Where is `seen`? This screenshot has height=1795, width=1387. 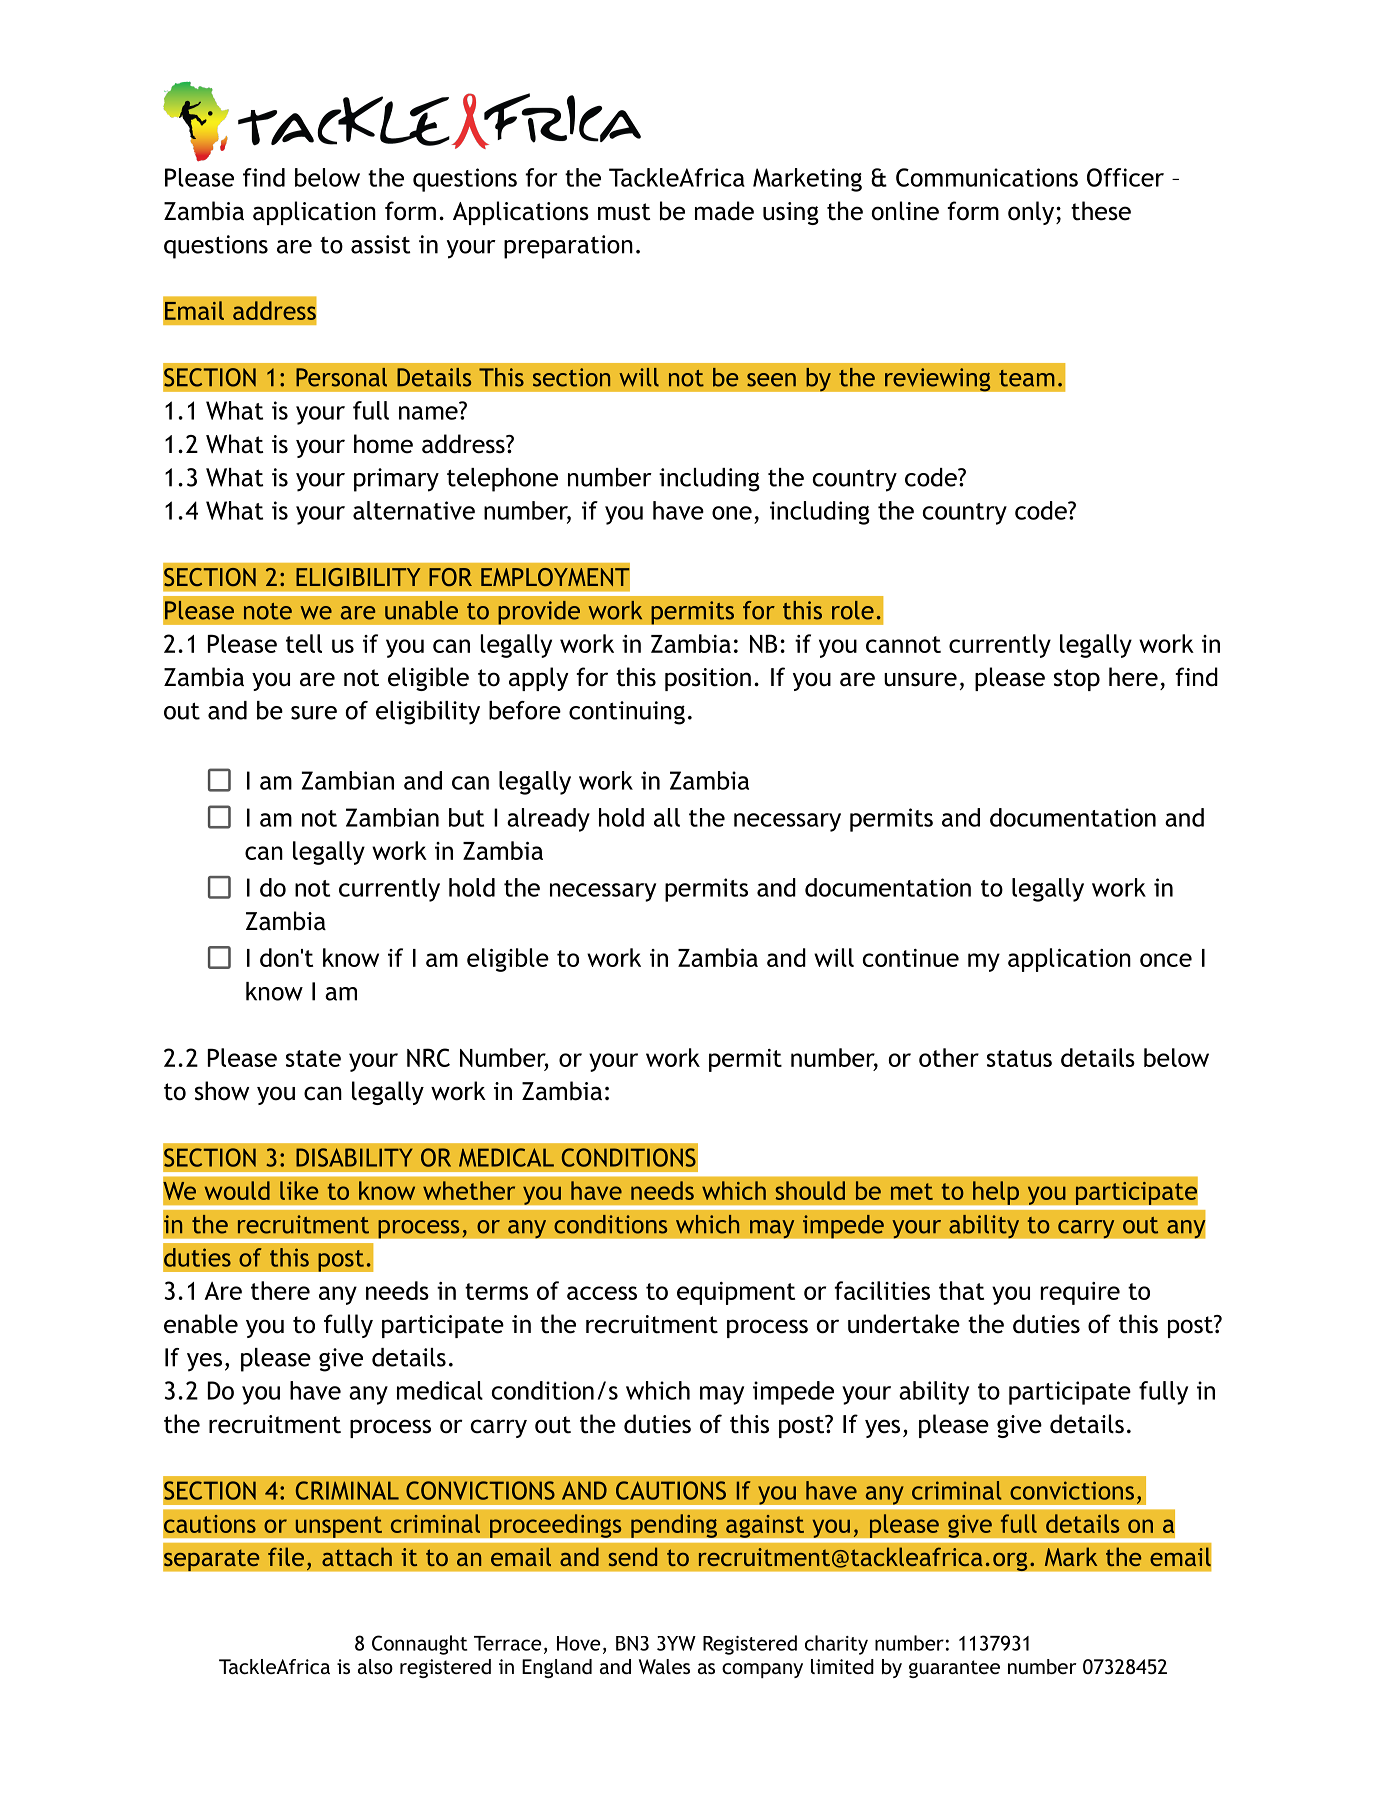 seen is located at coordinates (771, 380).
